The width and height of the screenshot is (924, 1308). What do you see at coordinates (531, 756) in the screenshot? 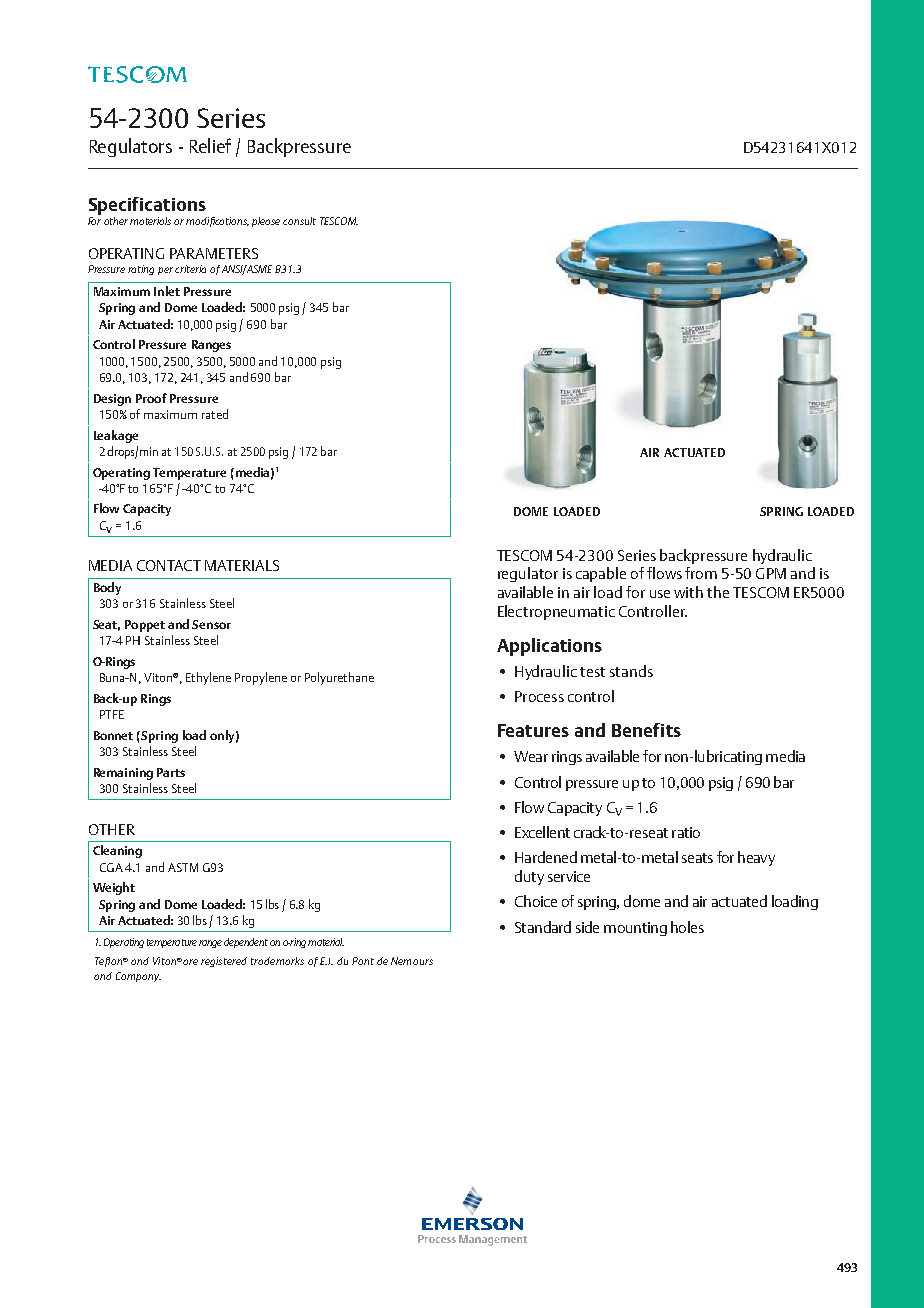
I see `Wear` at bounding box center [531, 756].
